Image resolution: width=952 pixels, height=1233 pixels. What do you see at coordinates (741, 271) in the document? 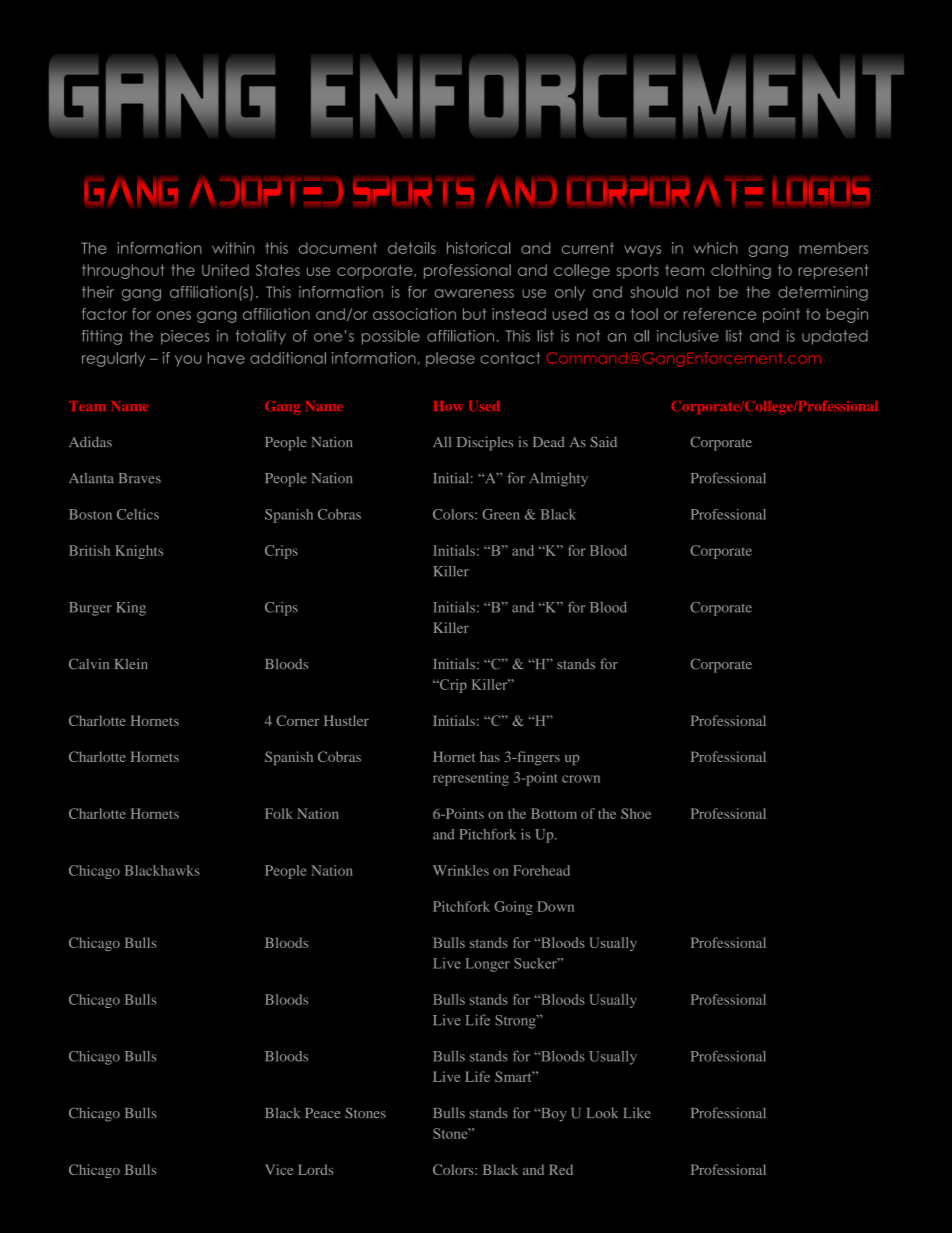
I see `clothing` at bounding box center [741, 271].
